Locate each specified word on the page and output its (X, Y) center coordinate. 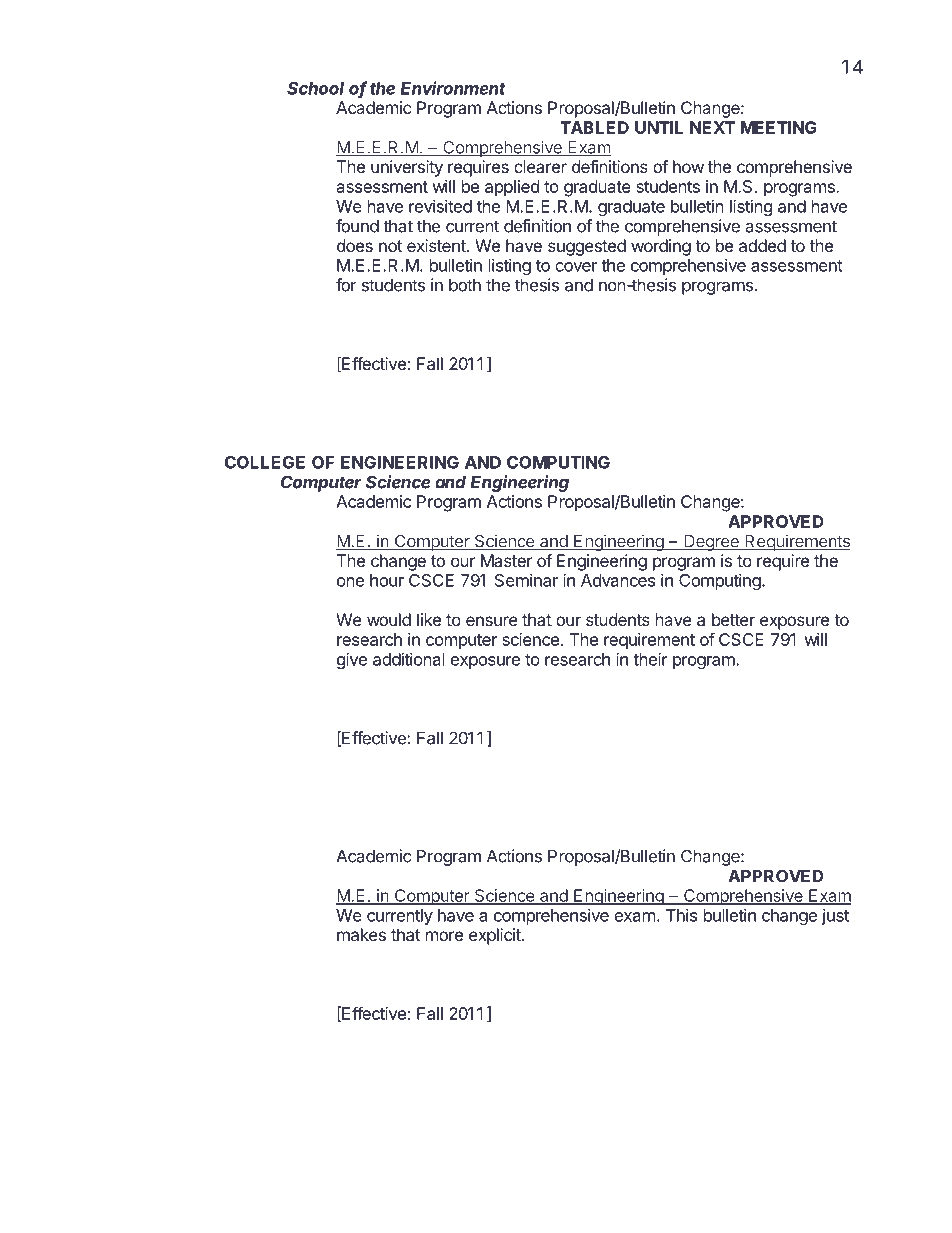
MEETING (779, 127)
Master (507, 560)
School (315, 88)
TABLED (594, 127)
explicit (496, 936)
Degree (711, 543)
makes (361, 934)
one (350, 582)
